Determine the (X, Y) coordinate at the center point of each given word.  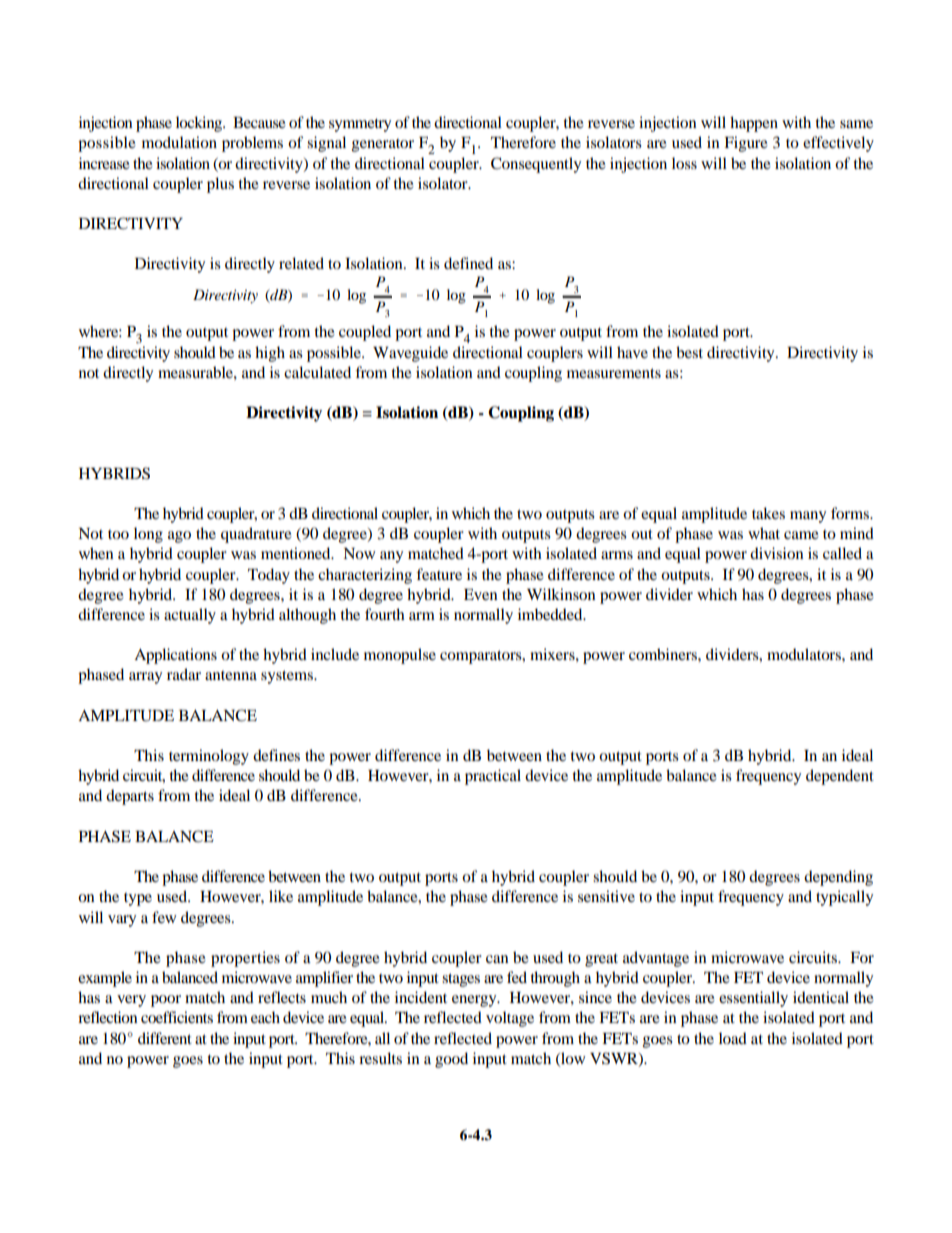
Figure (746, 144)
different (165, 1038)
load (733, 1038)
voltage (510, 1019)
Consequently (536, 165)
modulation (179, 142)
